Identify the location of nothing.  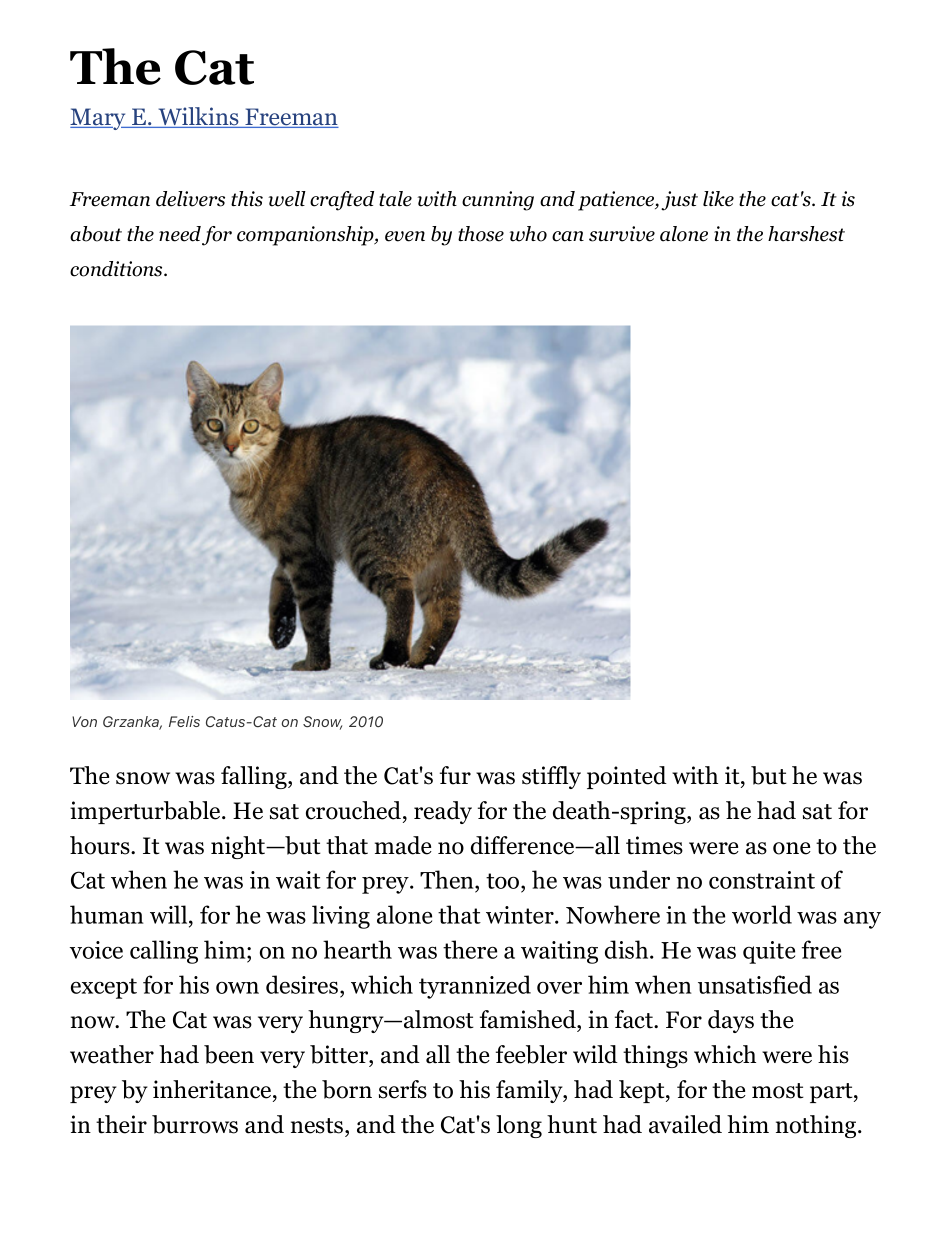
(817, 1126).
